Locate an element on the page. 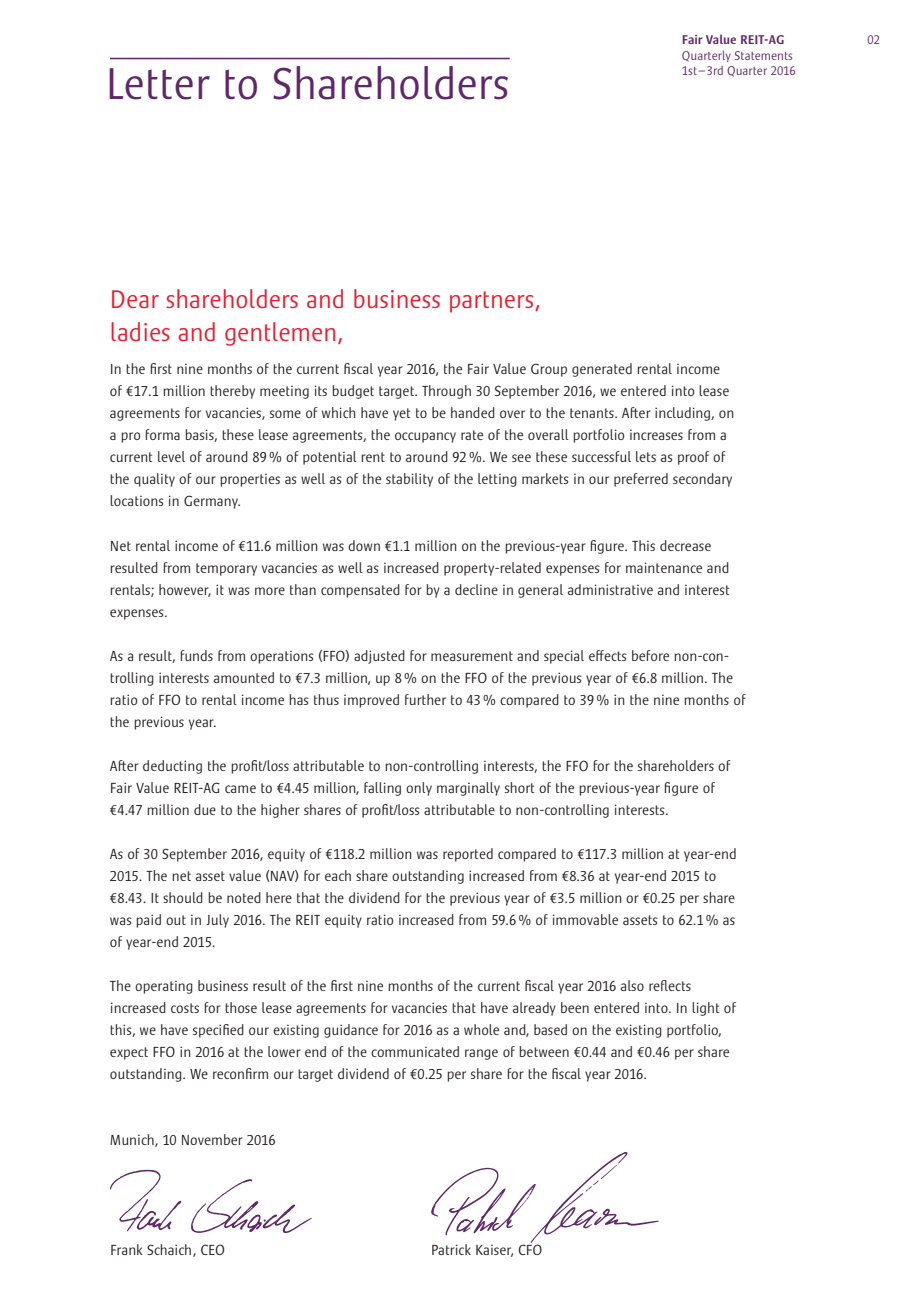  Statements is located at coordinates (763, 55).
